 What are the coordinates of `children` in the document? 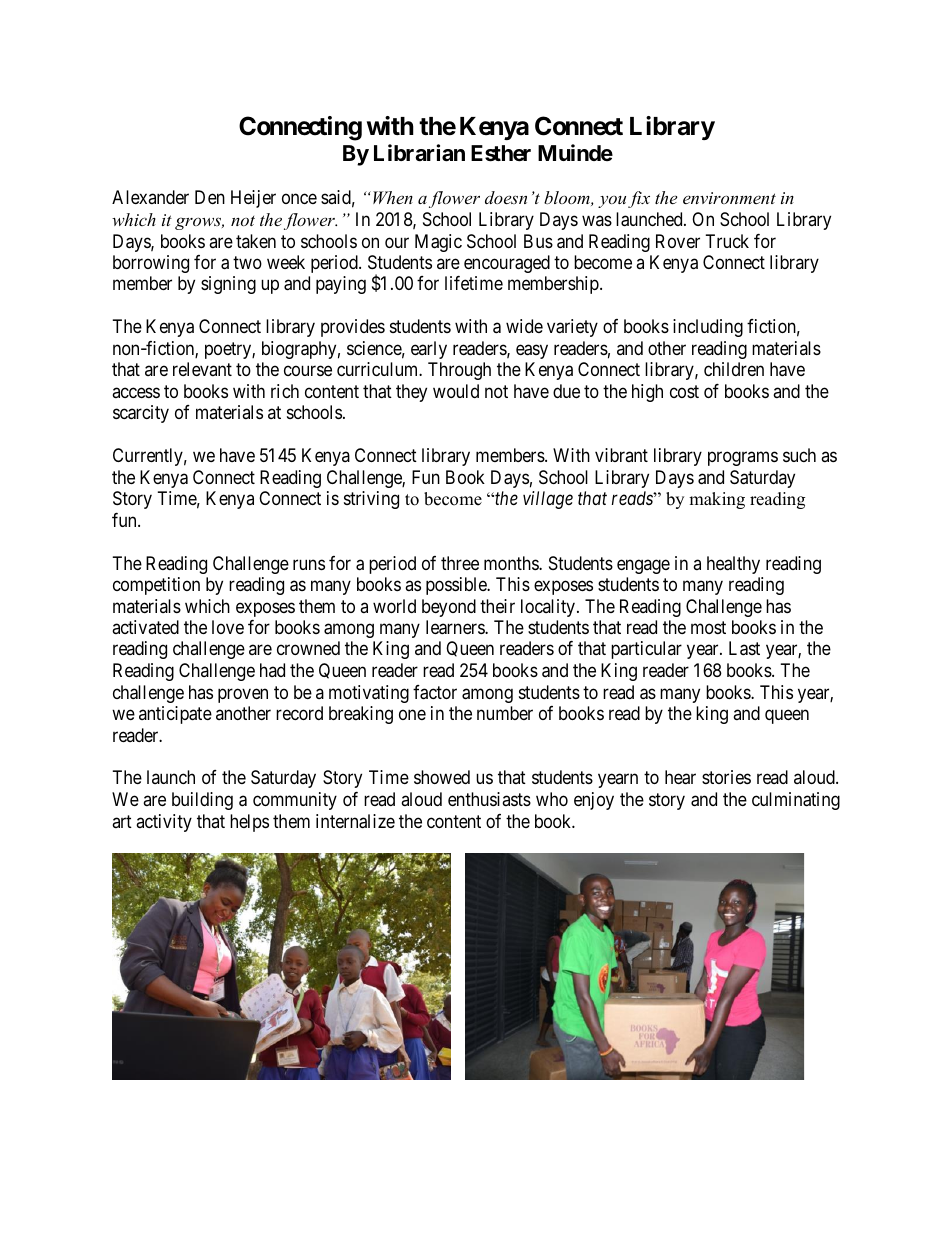 It's located at (734, 369).
